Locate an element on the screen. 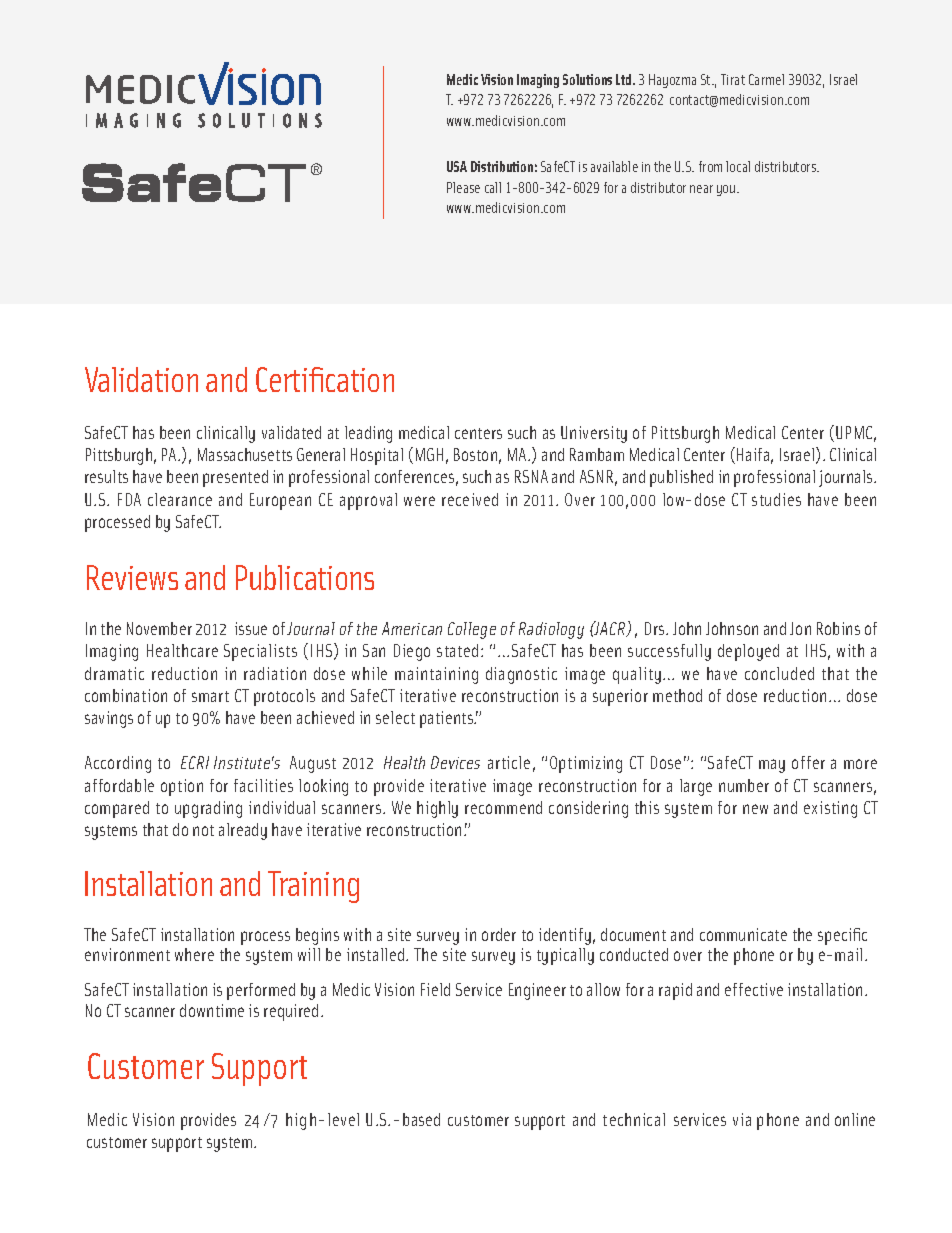 This screenshot has width=952, height=1233. stated is located at coordinates (457, 650).
